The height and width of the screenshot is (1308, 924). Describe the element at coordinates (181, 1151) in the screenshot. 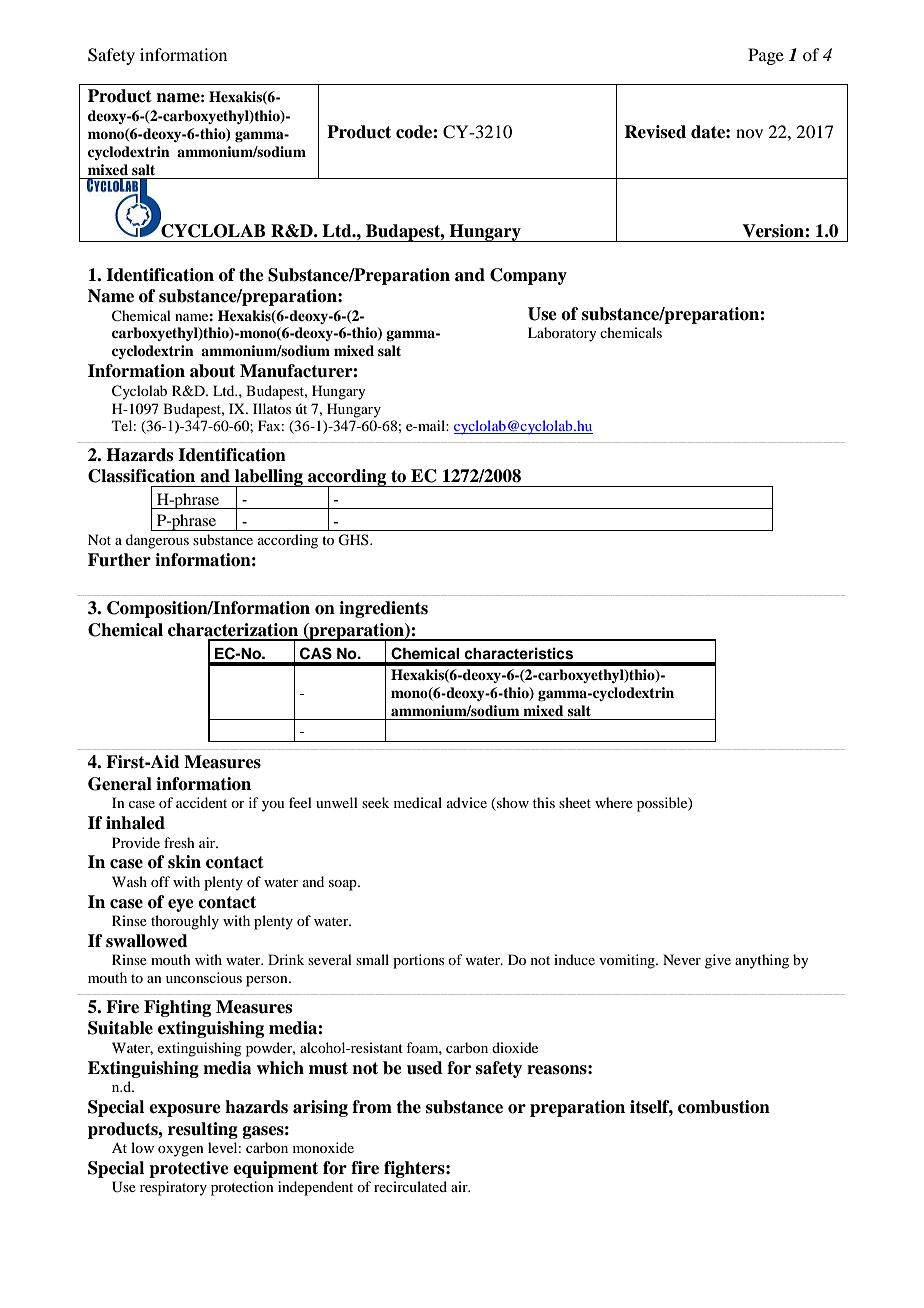

I see `oxygen` at that location.
